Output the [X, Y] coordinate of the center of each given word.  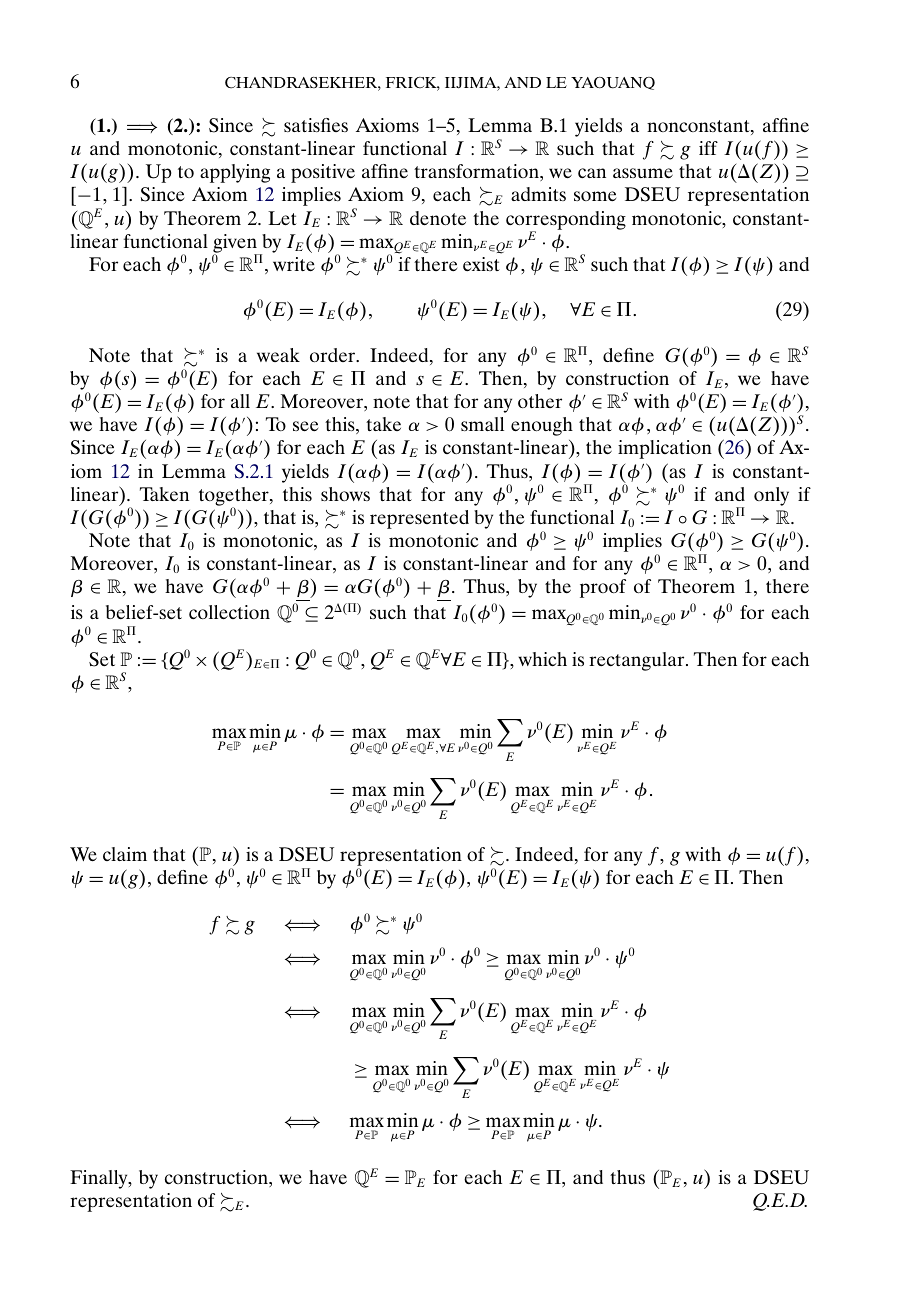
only [771, 496]
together [235, 497]
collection [229, 612]
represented [419, 519]
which [542, 659]
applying [235, 173]
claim [125, 854]
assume [643, 173]
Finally [100, 1179]
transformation [477, 172]
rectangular [638, 661]
